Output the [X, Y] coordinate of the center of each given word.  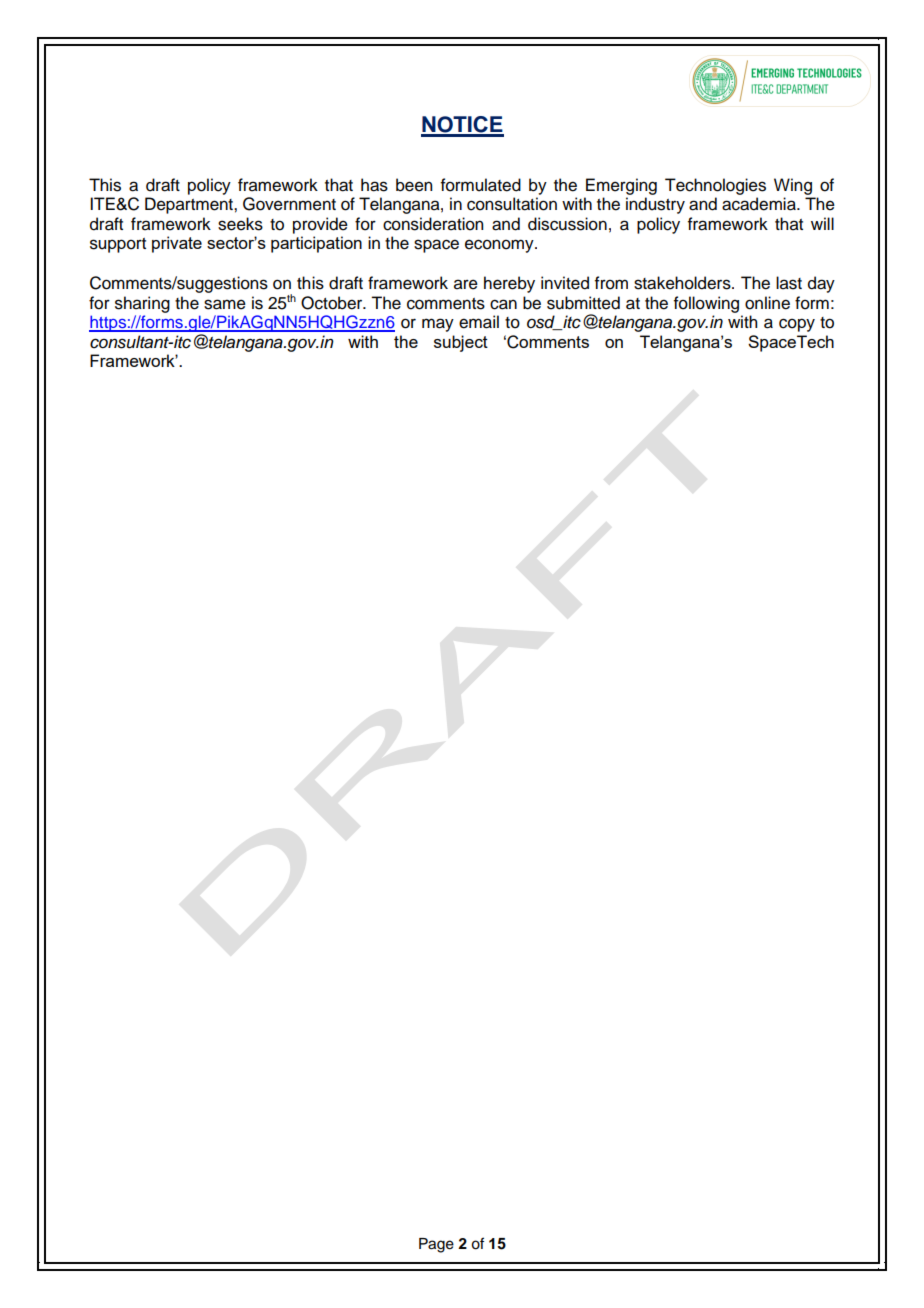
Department [190, 205]
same [225, 304]
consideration [433, 224]
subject [461, 343]
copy [797, 325]
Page [436, 1245]
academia [760, 204]
